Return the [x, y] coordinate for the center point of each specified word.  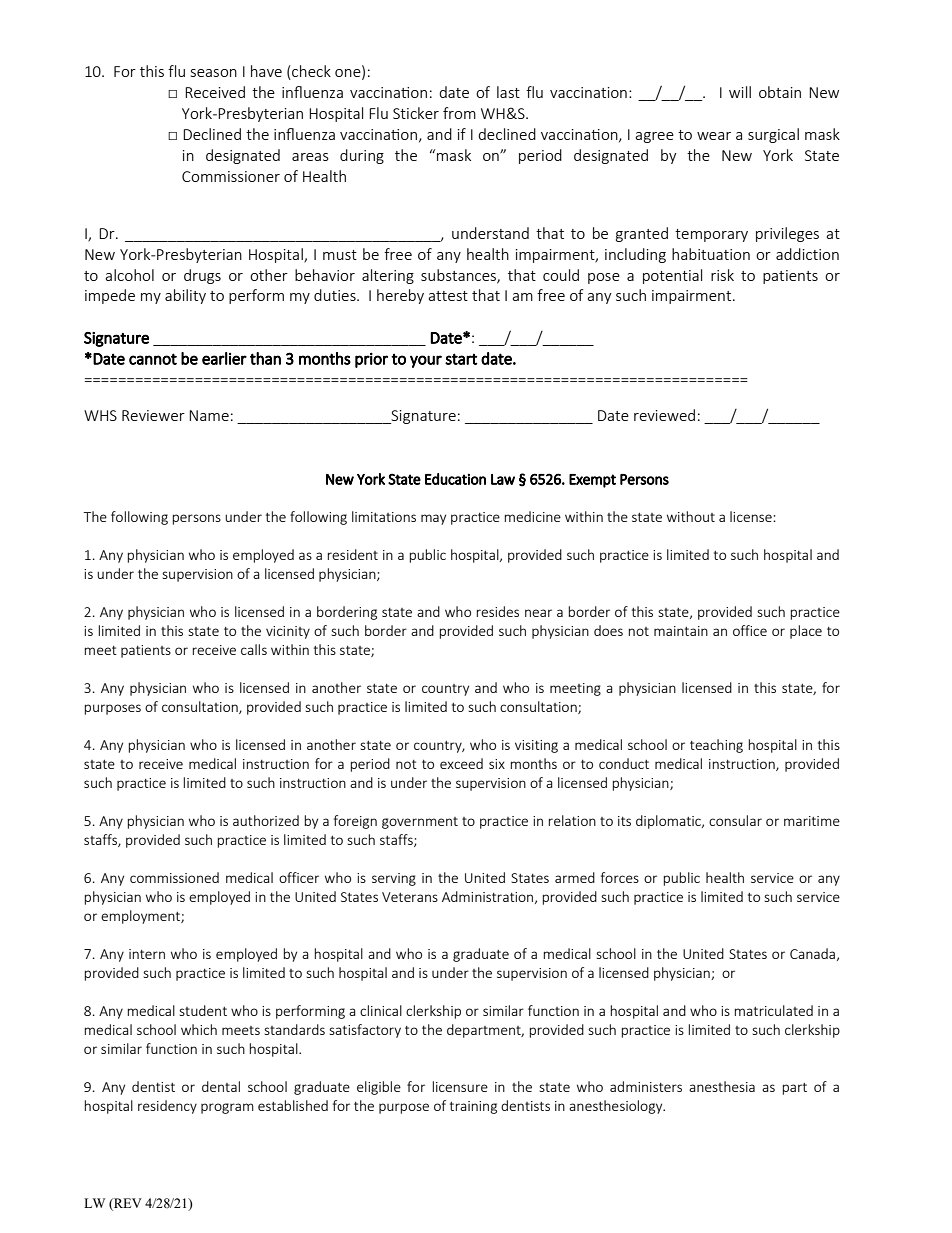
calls [254, 649]
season [214, 73]
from [459, 113]
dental [221, 1086]
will [740, 92]
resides [497, 611]
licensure [460, 1086]
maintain [681, 631]
